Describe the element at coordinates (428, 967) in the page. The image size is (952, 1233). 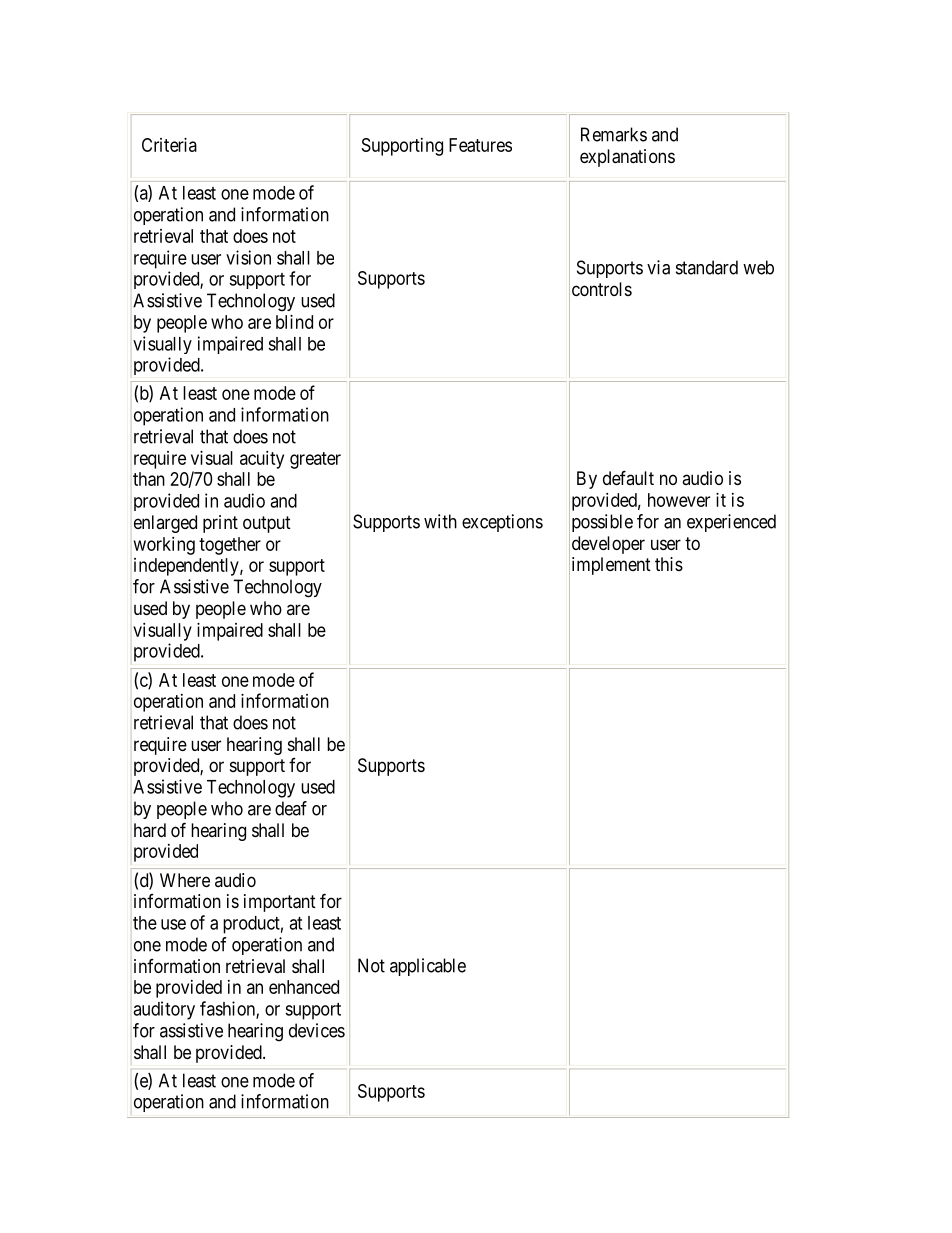
I see `applicable` at that location.
